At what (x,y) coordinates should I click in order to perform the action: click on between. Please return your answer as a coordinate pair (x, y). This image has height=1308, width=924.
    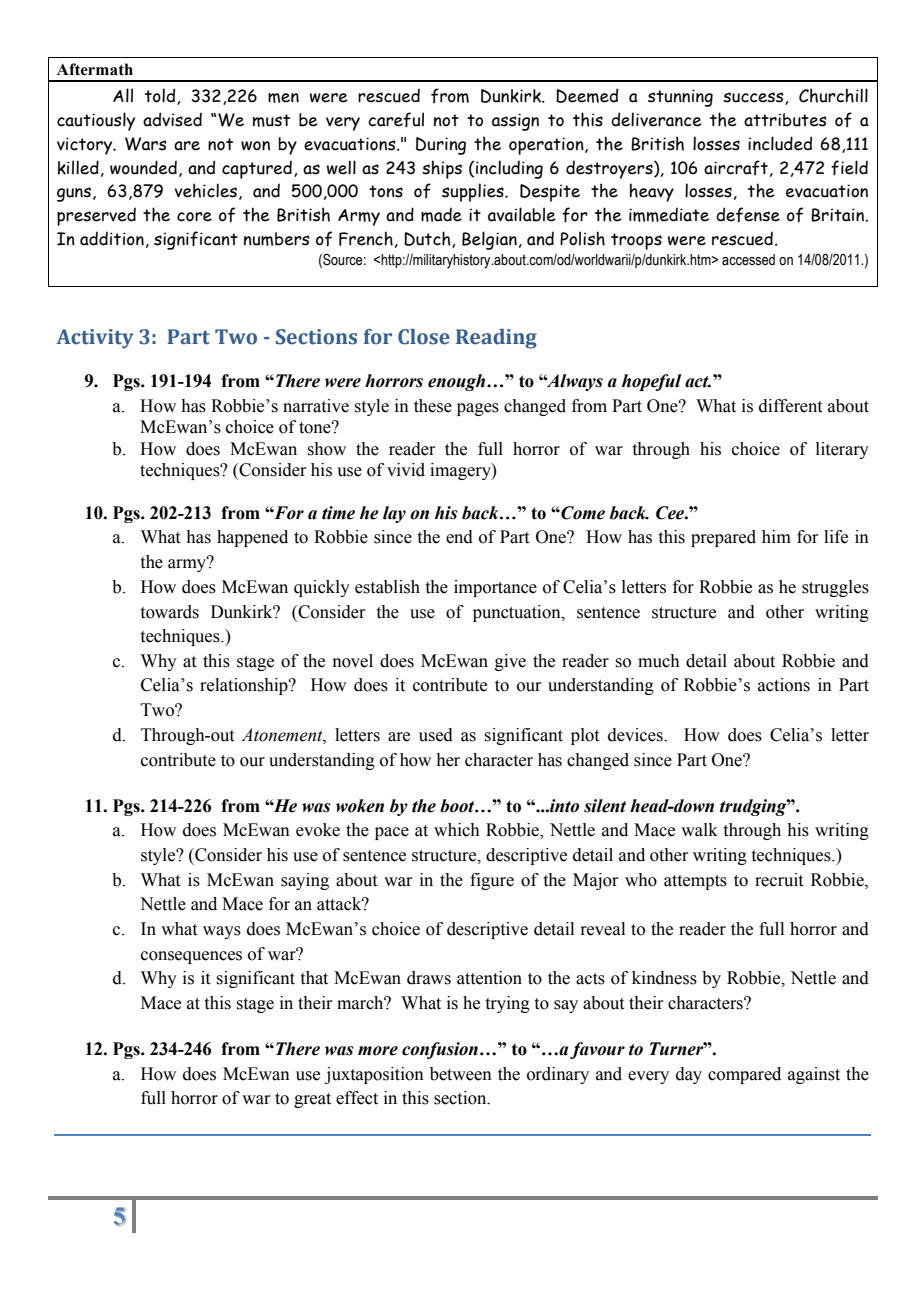
    Looking at the image, I should click on (461, 1074).
